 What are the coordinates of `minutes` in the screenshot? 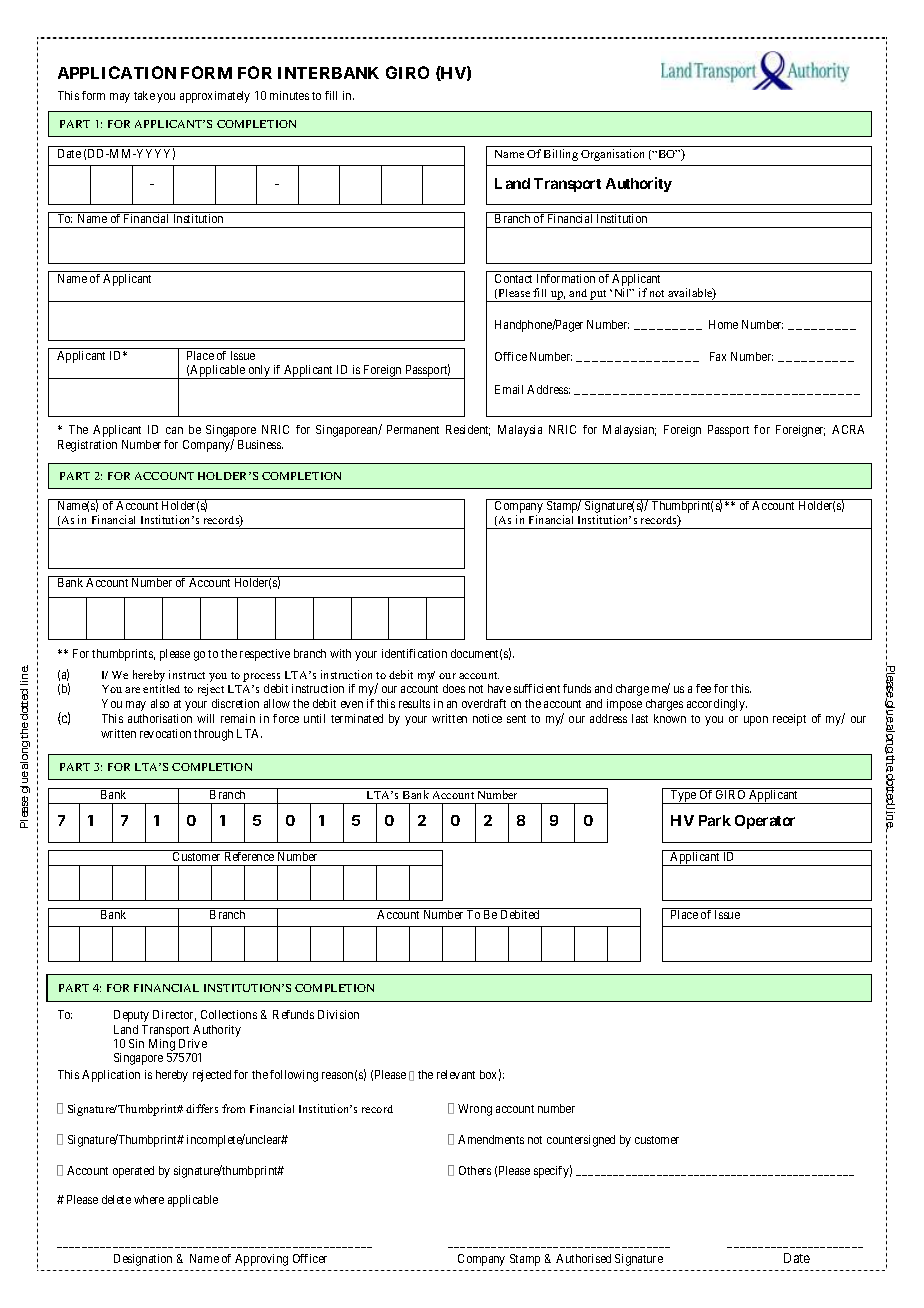 It's located at (289, 95).
